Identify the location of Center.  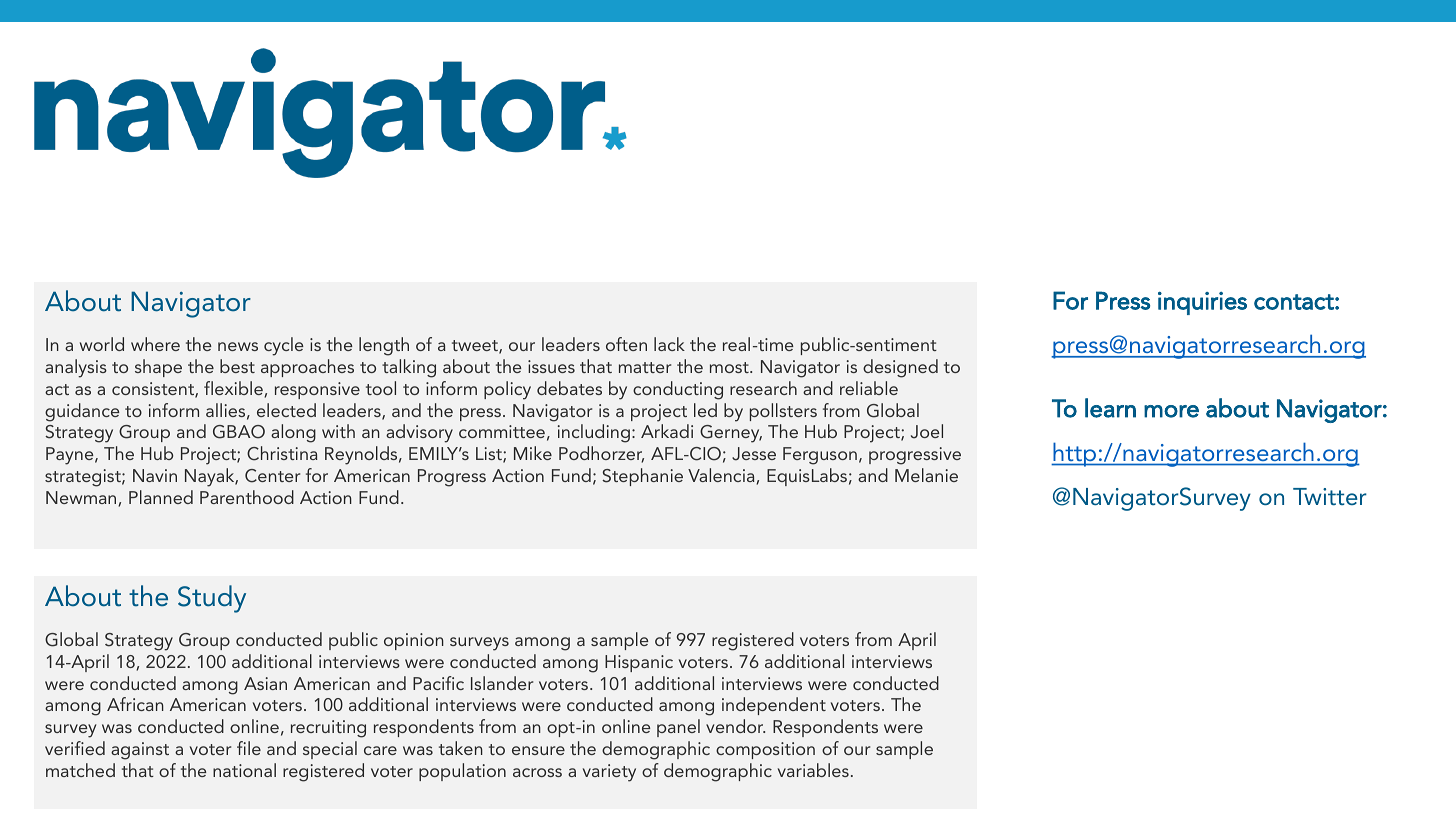
(272, 476).
